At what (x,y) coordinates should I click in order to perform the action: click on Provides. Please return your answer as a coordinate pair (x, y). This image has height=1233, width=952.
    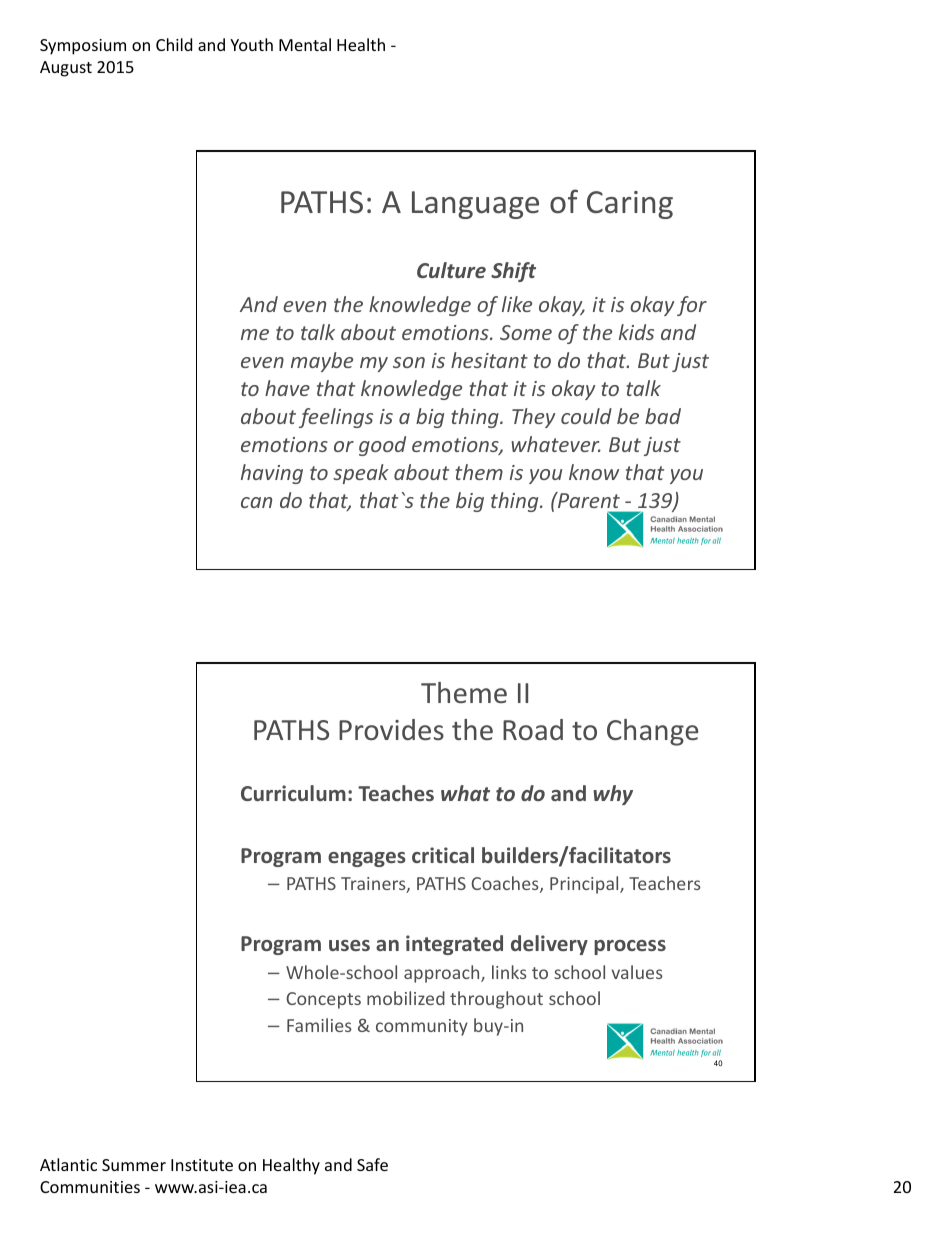
    Looking at the image, I should click on (391, 729).
